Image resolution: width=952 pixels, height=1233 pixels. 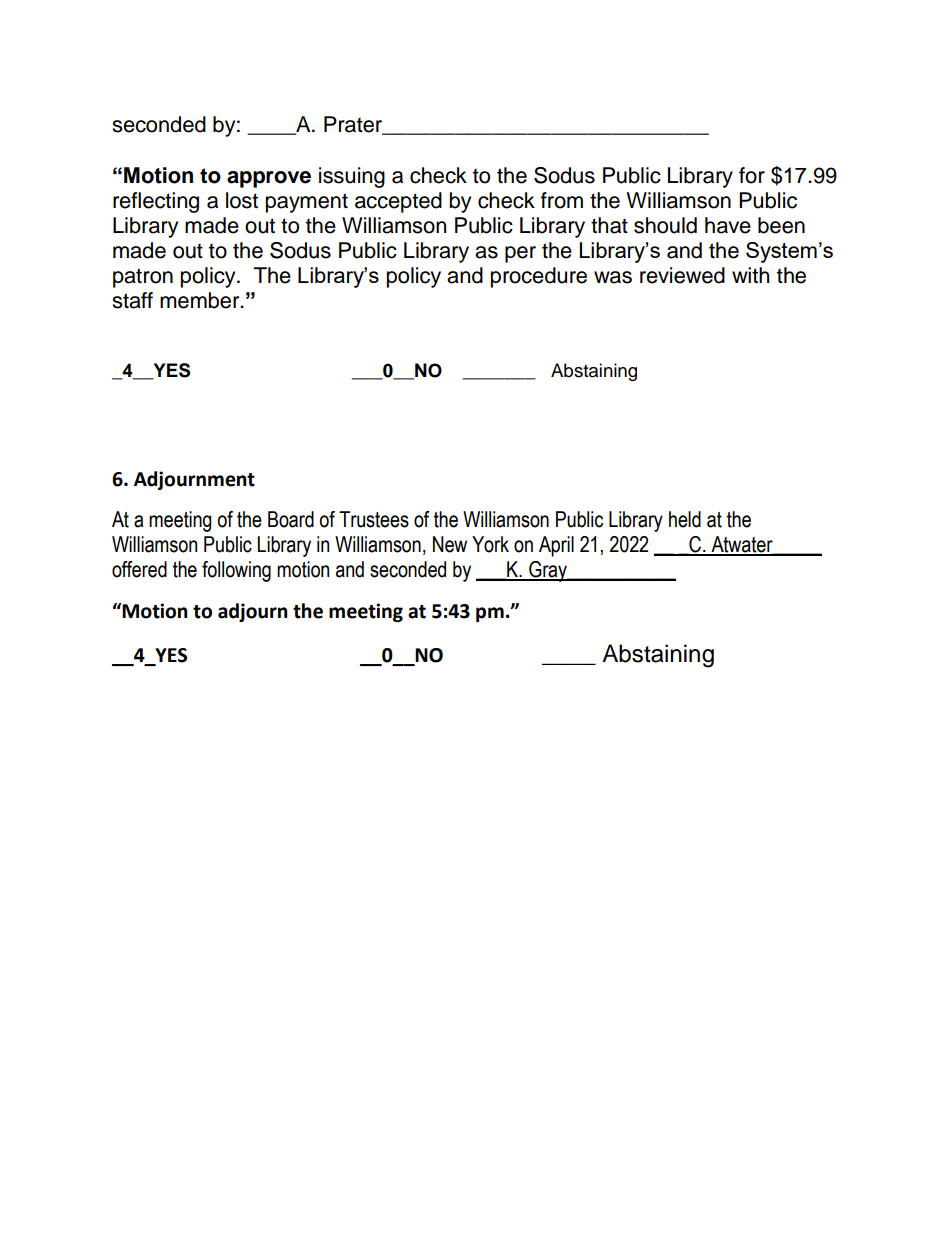 I want to click on member, so click(x=201, y=300).
